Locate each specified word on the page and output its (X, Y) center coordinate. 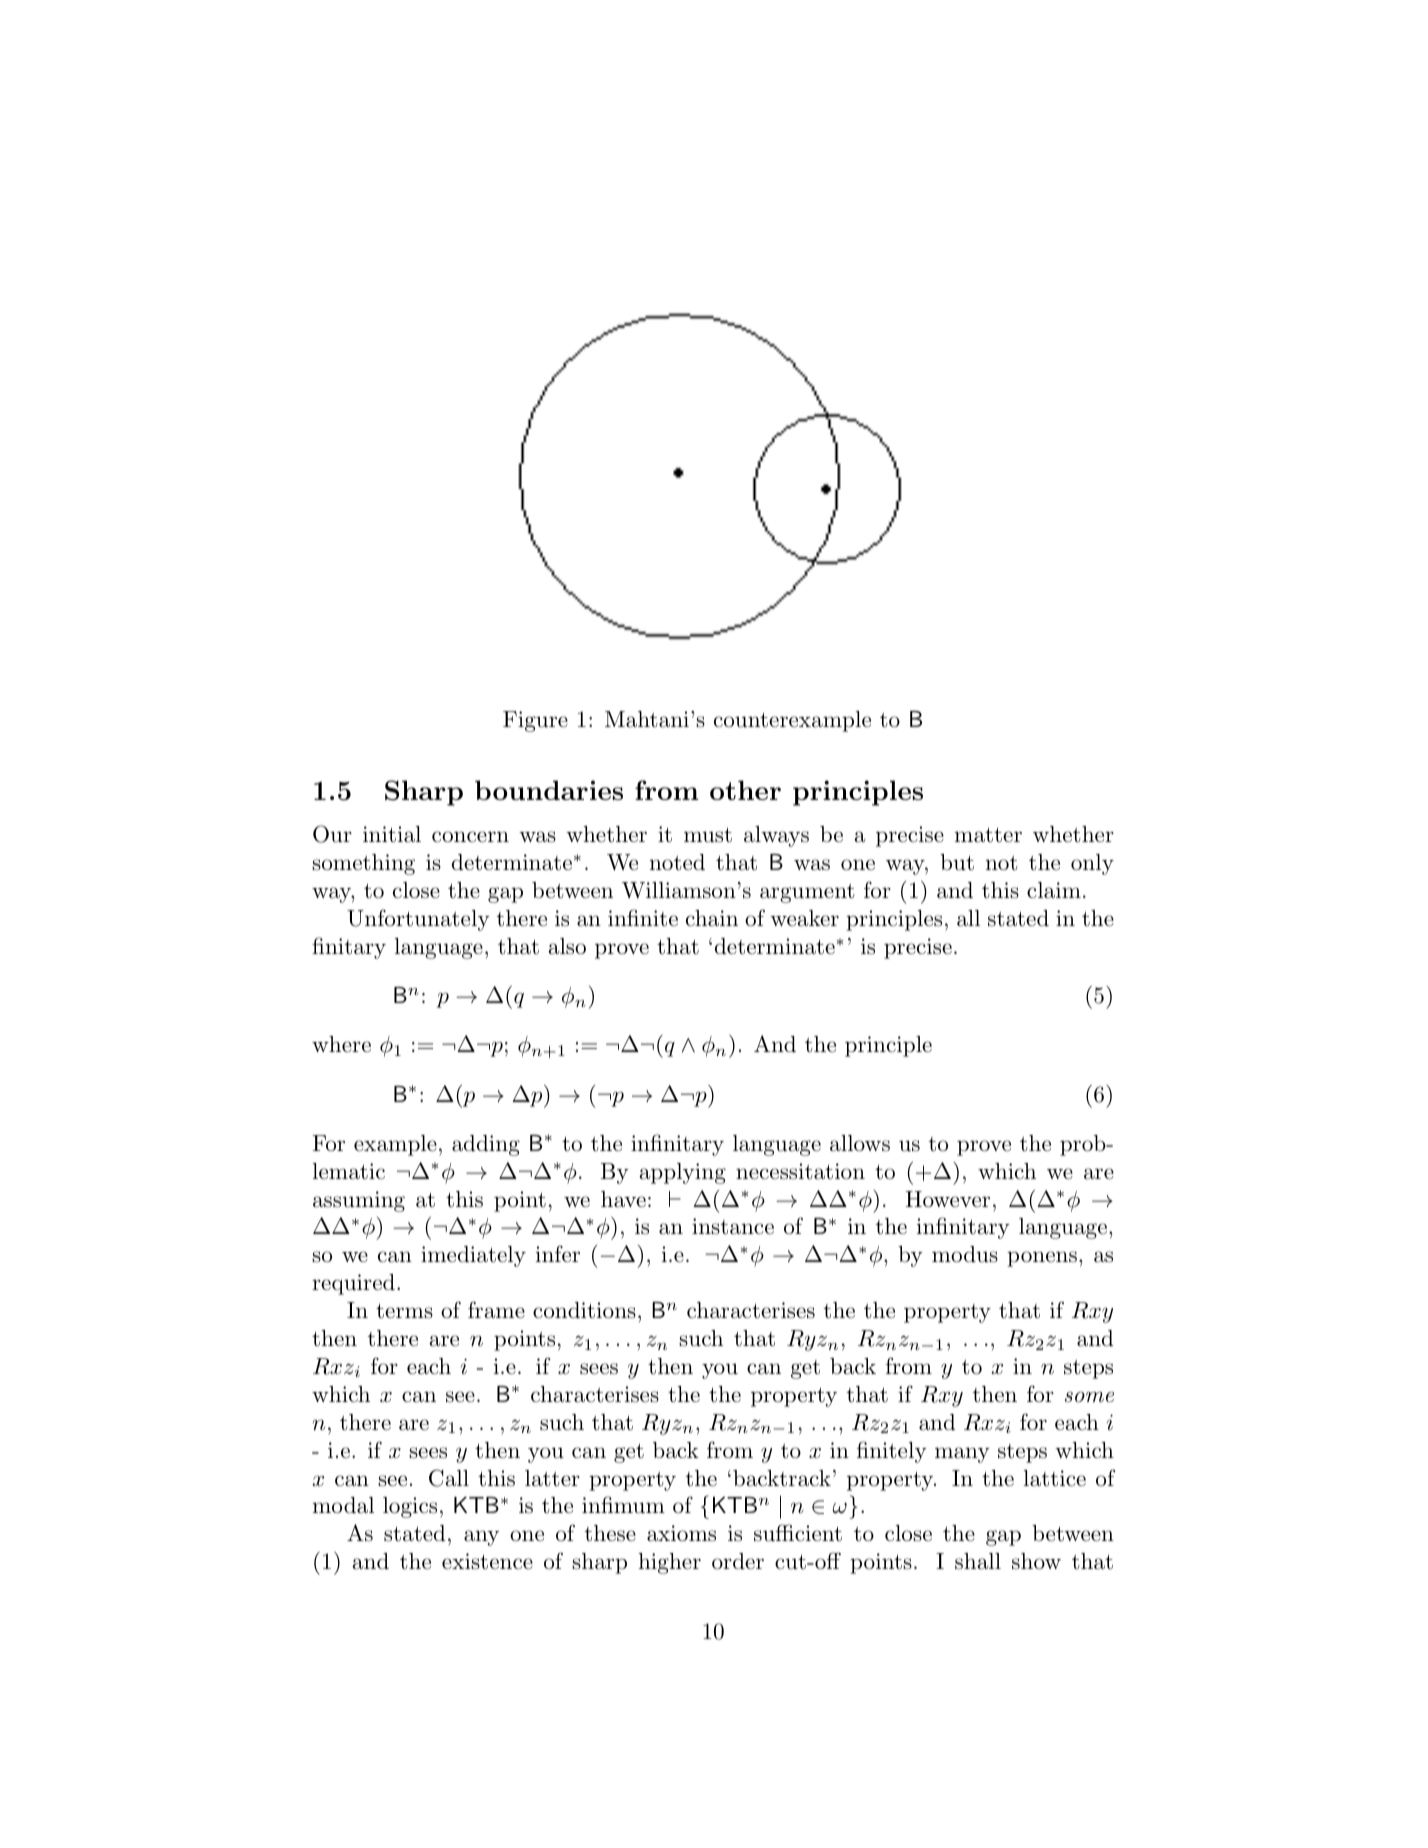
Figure (535, 721)
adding (486, 1145)
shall (978, 1561)
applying (682, 1173)
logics (410, 1507)
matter (988, 835)
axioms (681, 1533)
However (948, 1199)
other (745, 790)
